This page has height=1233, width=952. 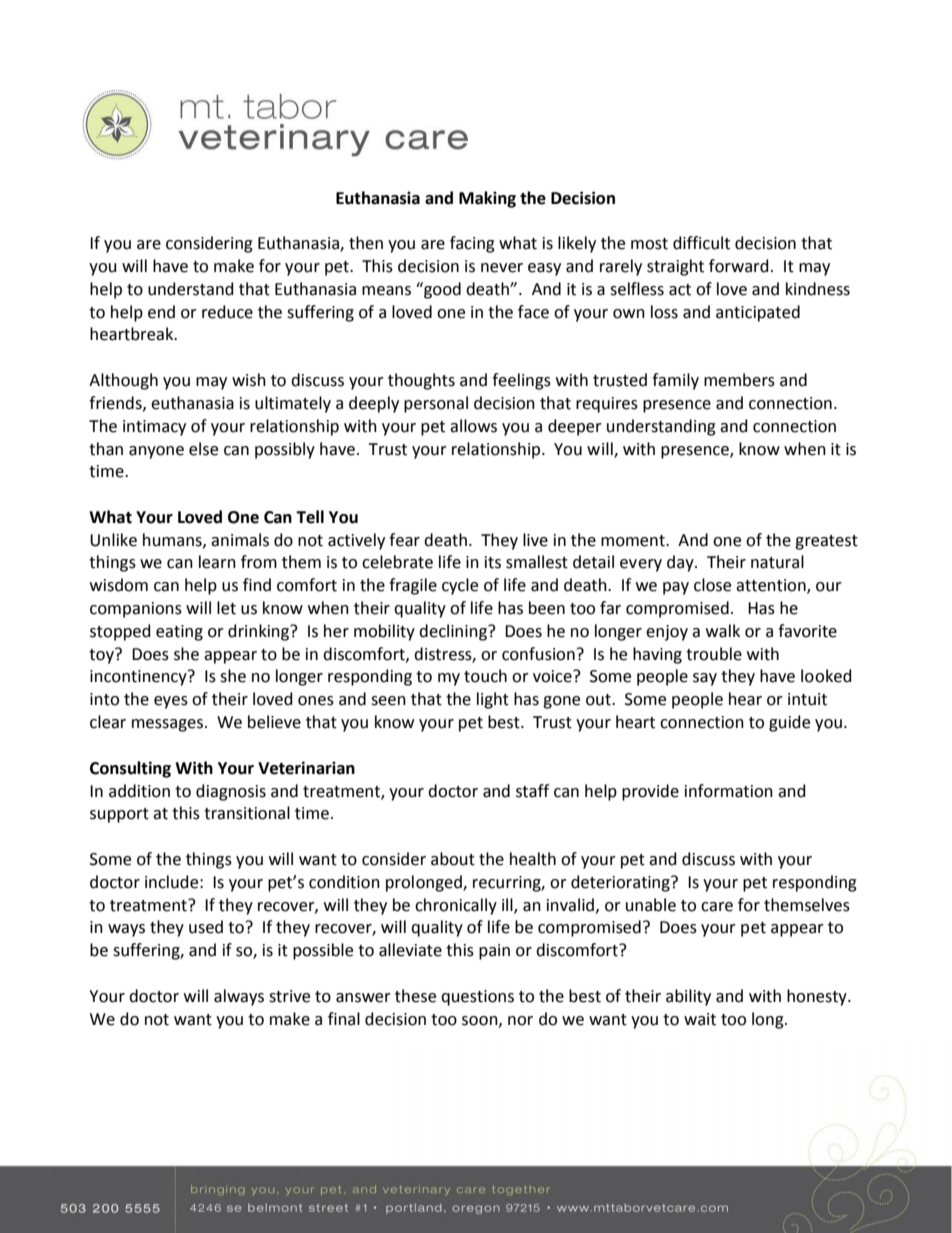 What do you see at coordinates (723, 631) in the page?
I see `walk` at bounding box center [723, 631].
